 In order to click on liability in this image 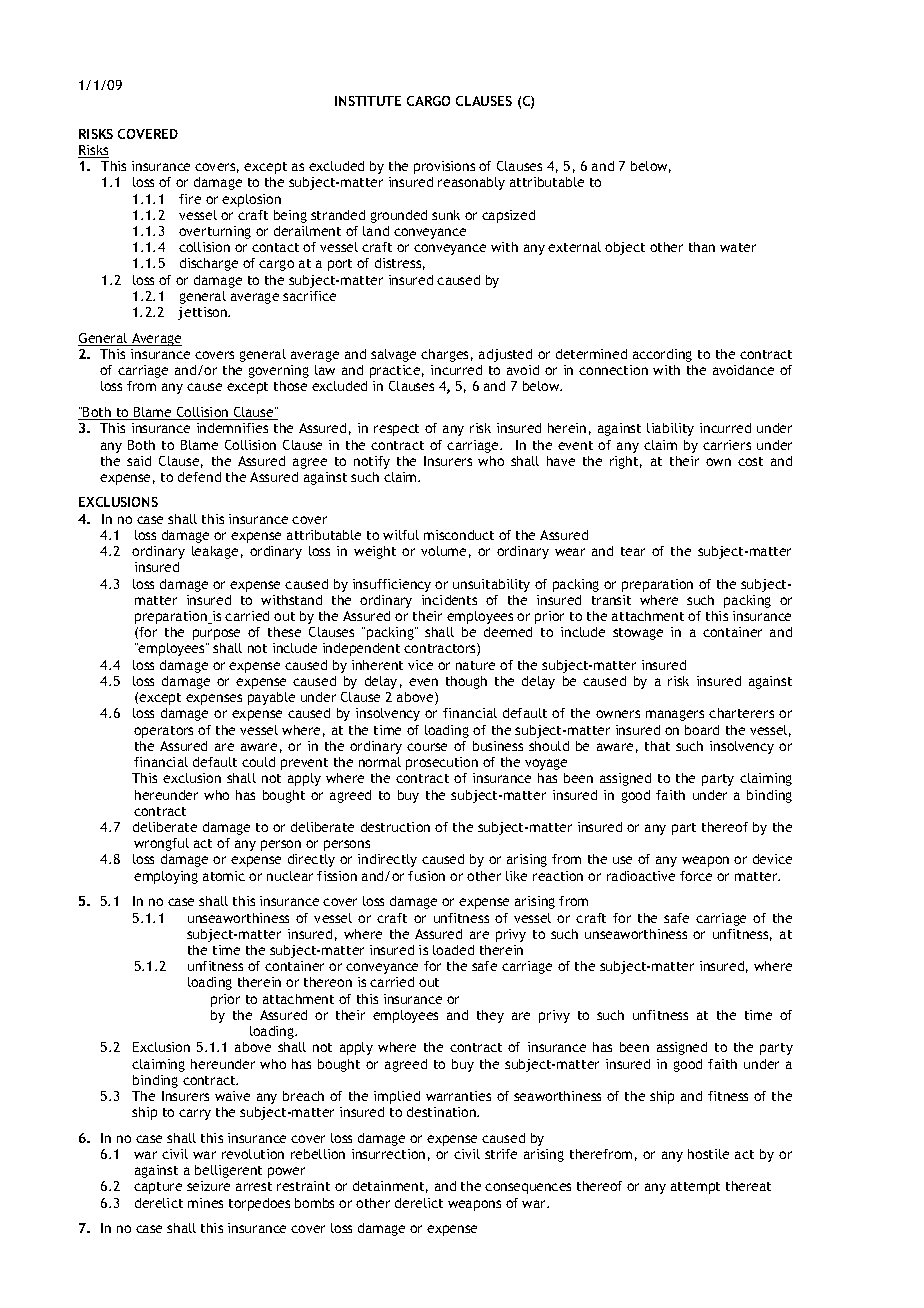, I will do `click(670, 429)`.
